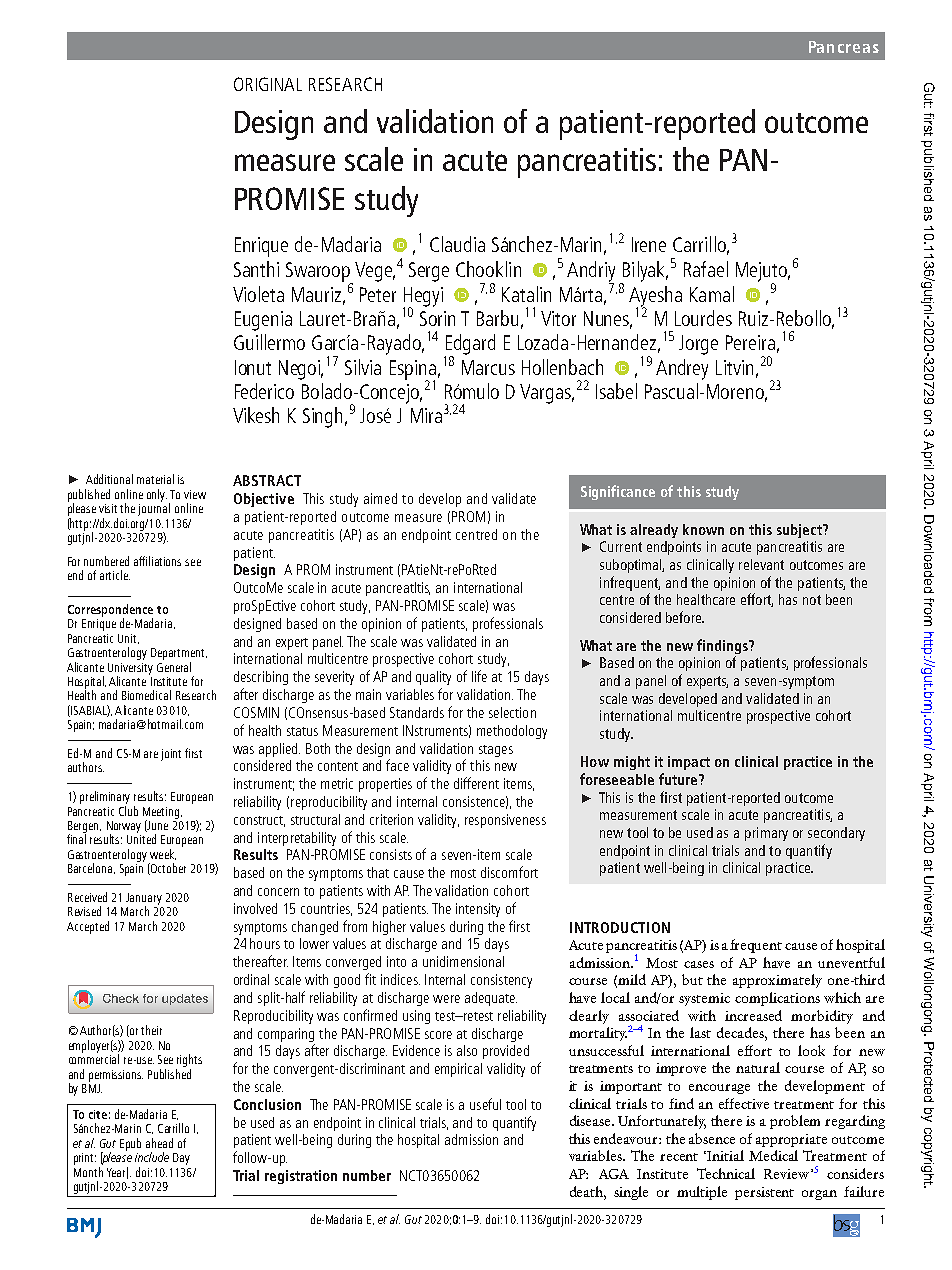  Describe the element at coordinates (152, 1157) in the image. I see `include` at that location.
